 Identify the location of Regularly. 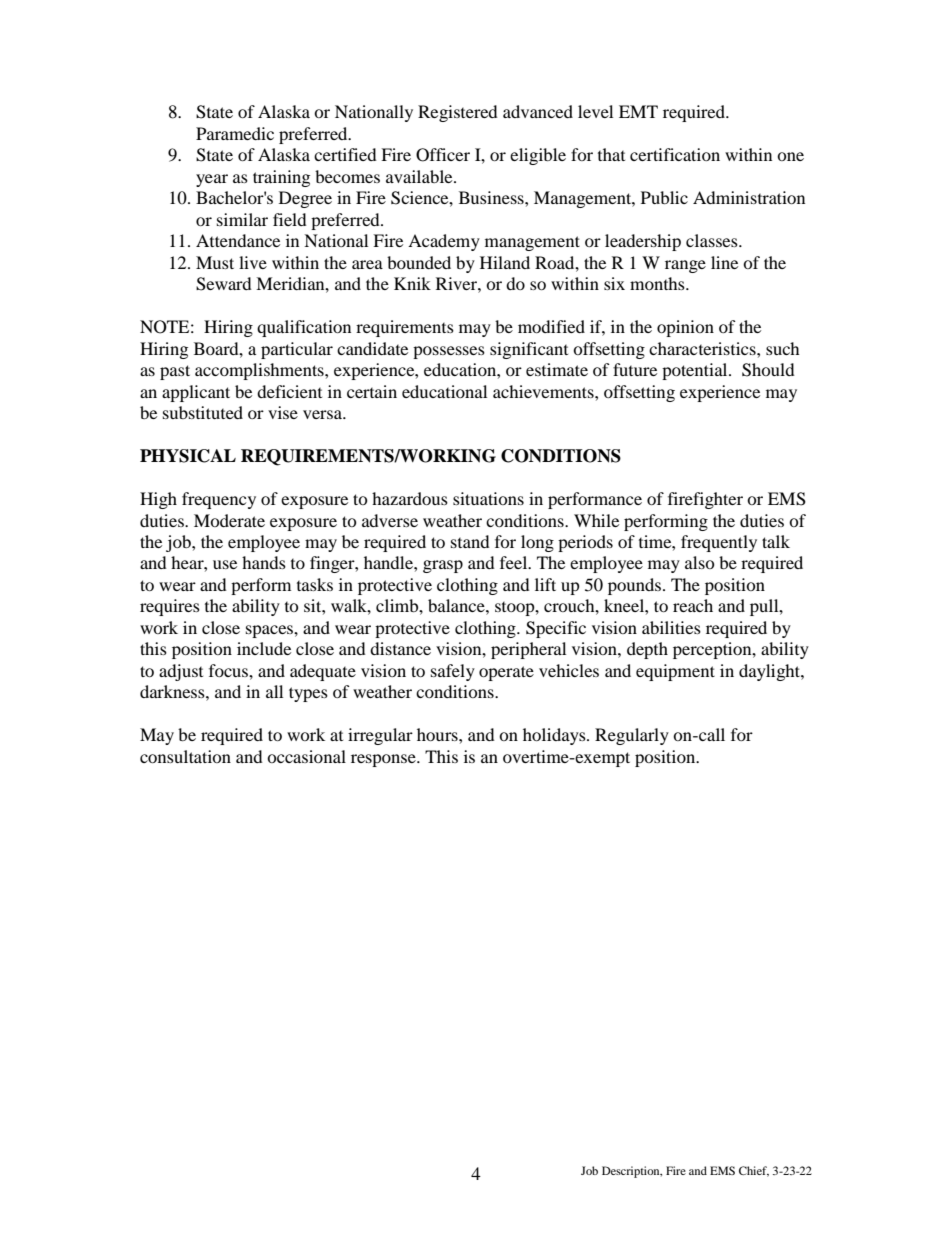
(632, 736).
